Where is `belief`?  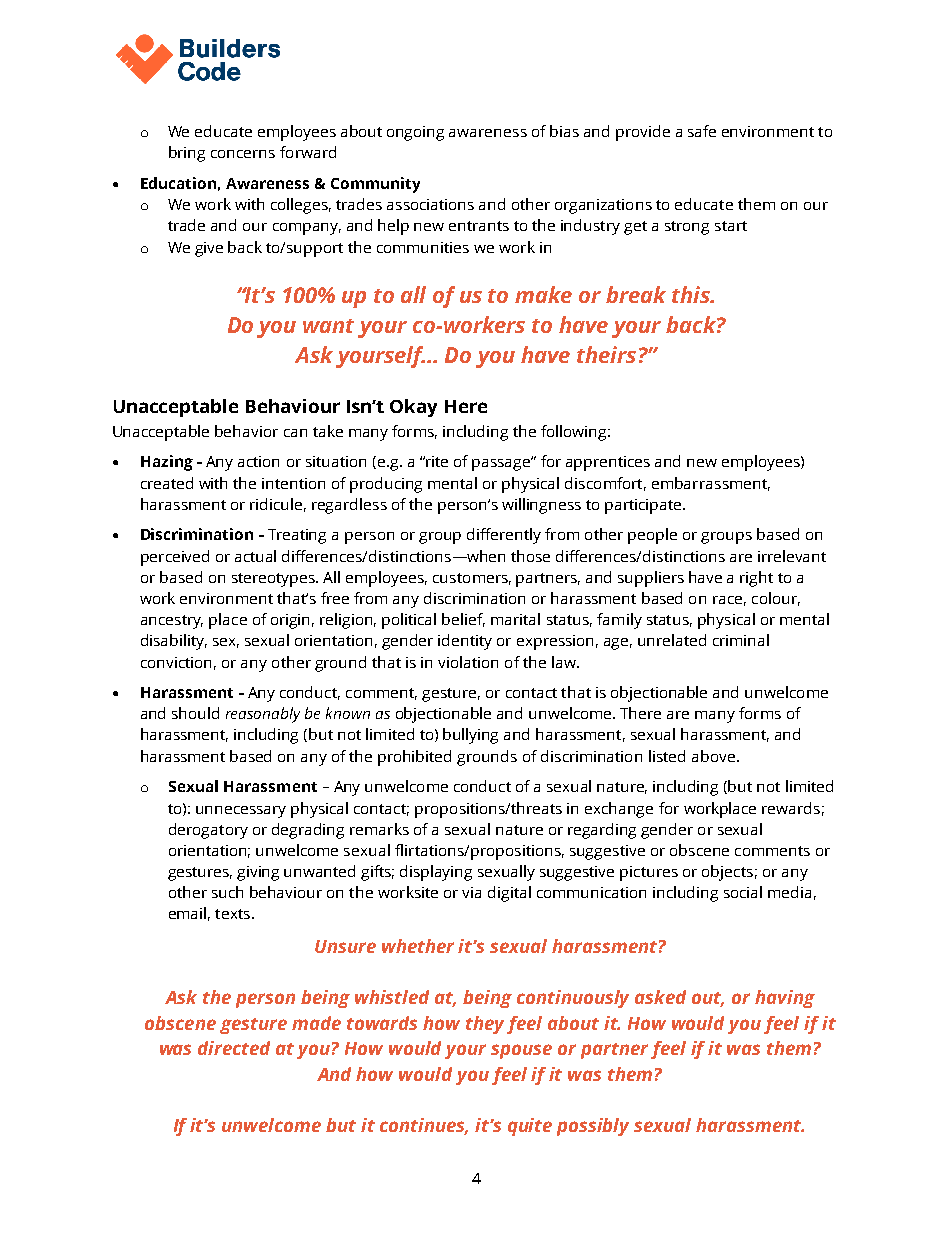
belief is located at coordinates (463, 620).
